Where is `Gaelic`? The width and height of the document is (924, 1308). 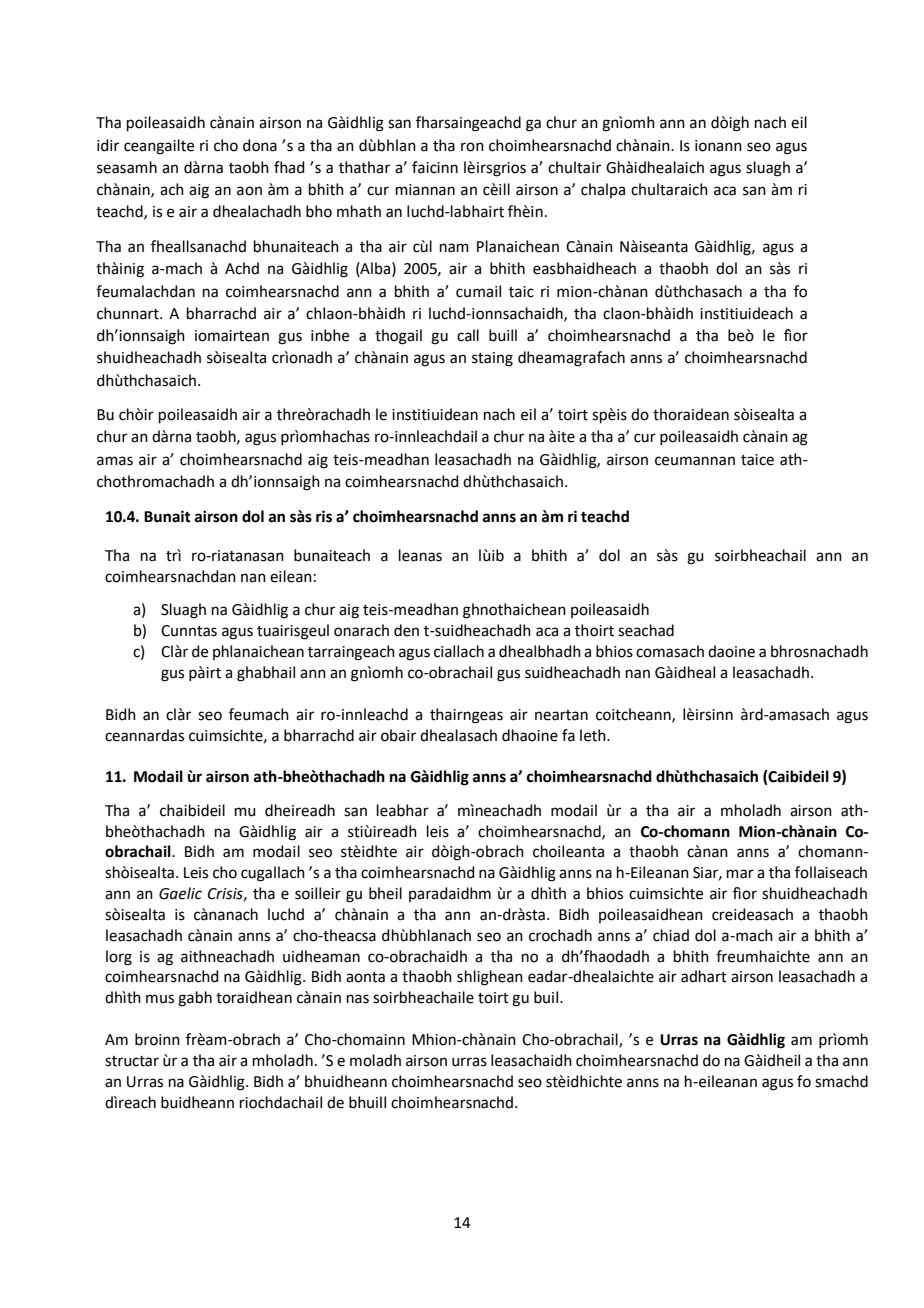
Gaelic is located at coordinates (180, 893).
